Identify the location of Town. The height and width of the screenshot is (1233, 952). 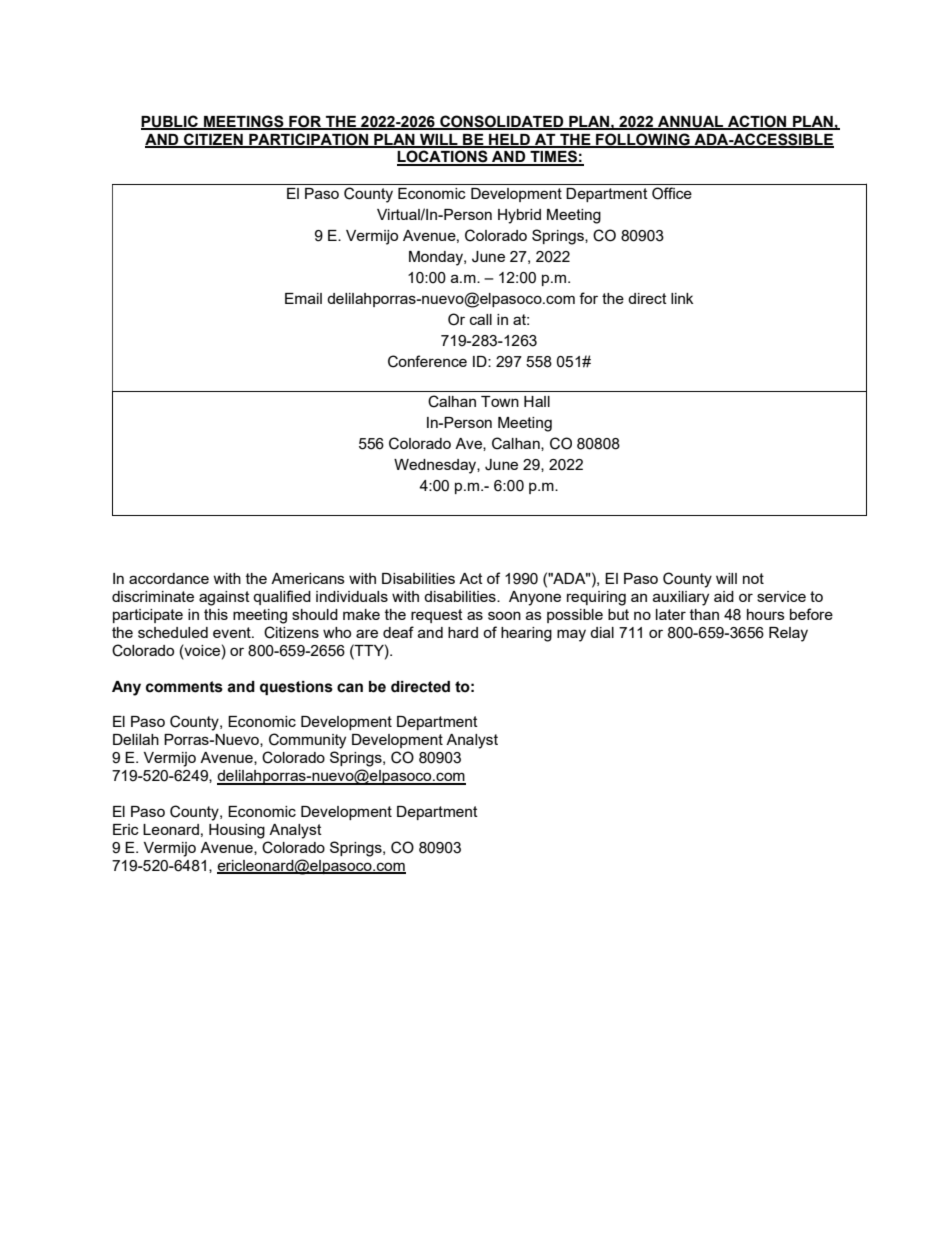
(500, 401).
